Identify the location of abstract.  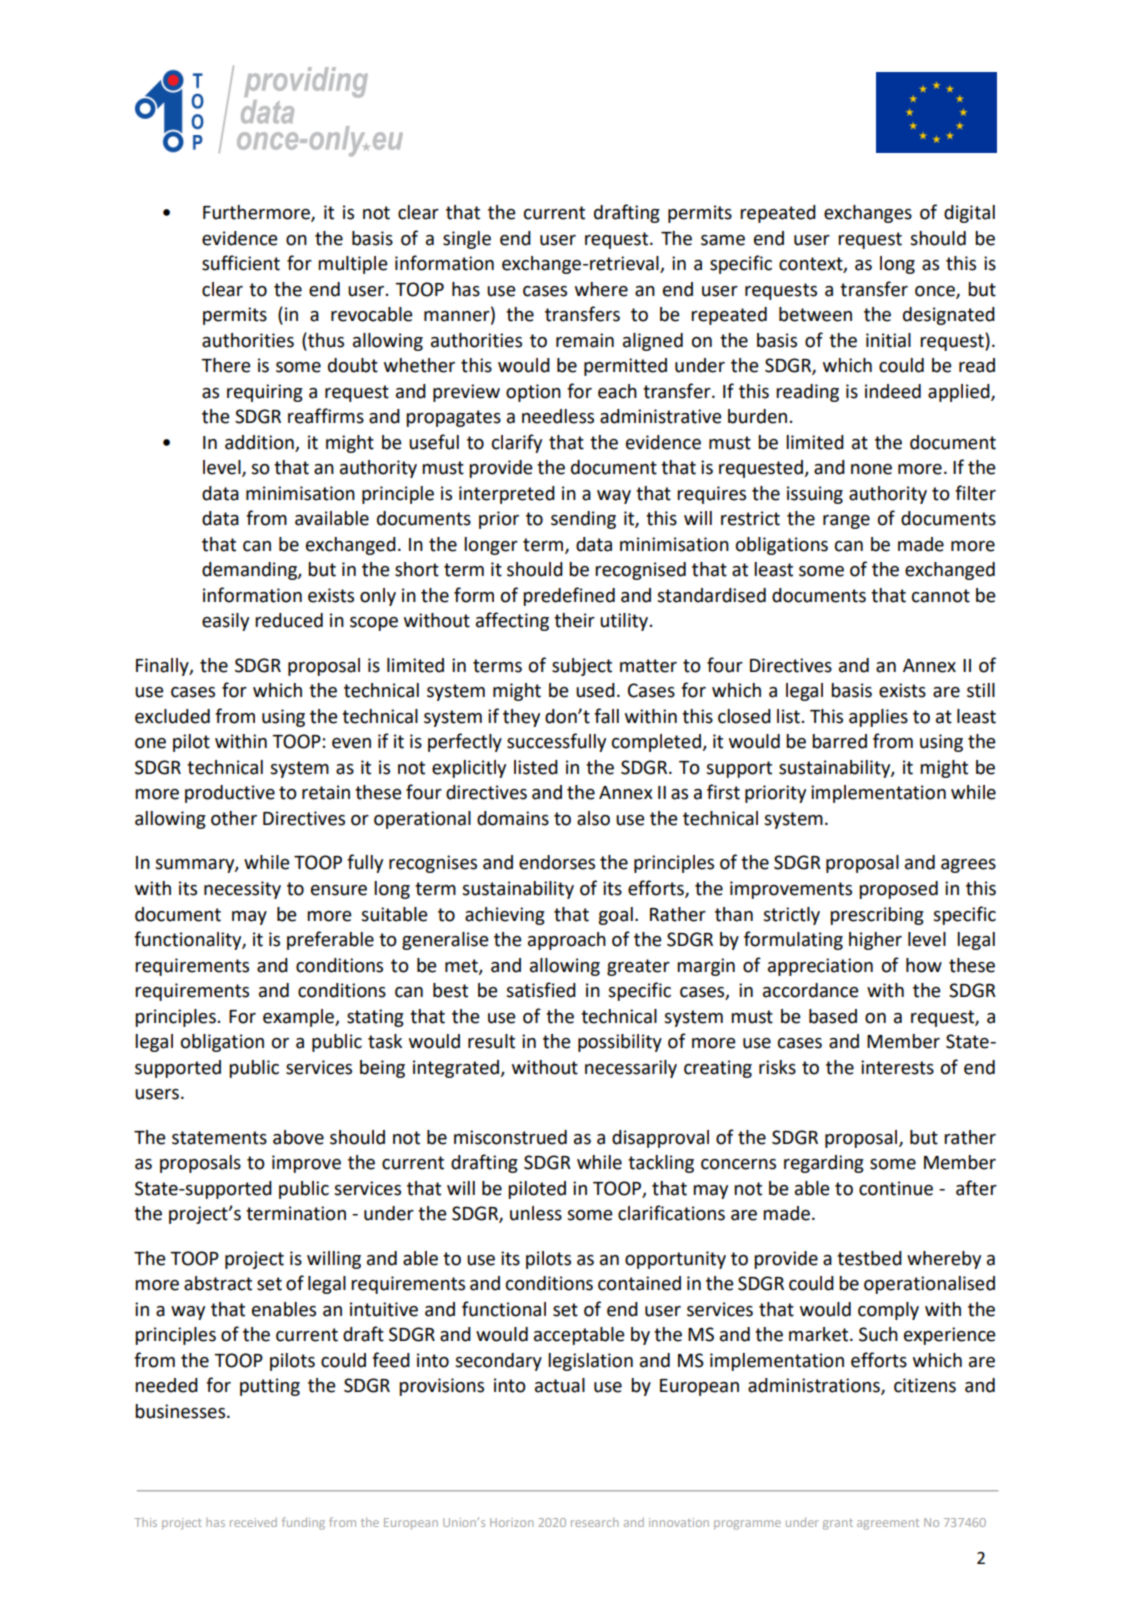
(218, 1283).
